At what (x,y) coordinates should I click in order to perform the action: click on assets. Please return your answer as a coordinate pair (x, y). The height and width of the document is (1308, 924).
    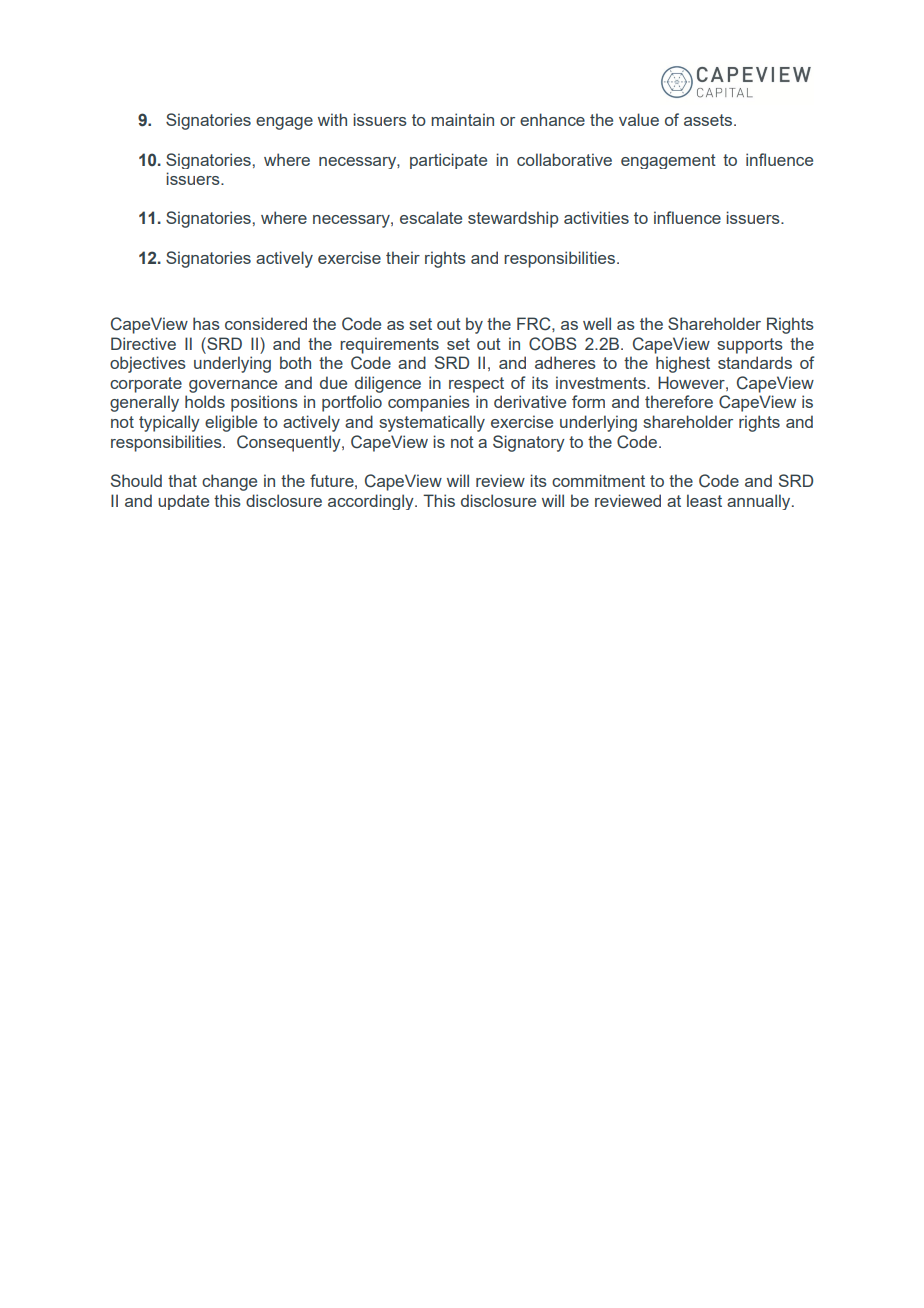
    Looking at the image, I should click on (708, 120).
